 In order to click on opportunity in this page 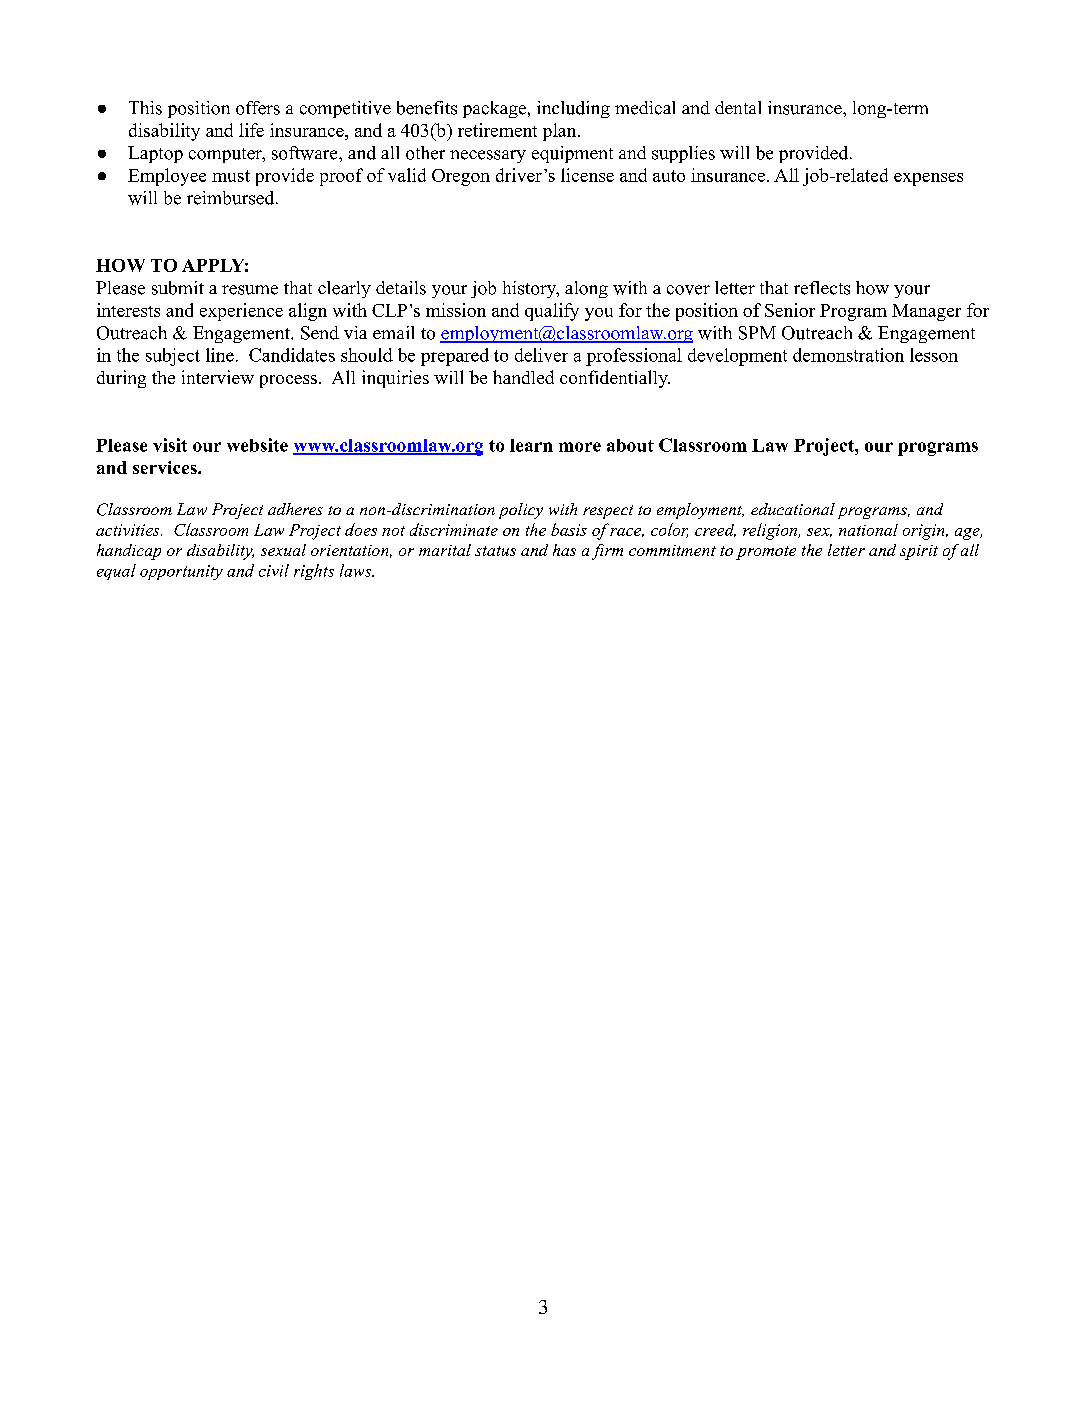, I will do `click(181, 572)`.
